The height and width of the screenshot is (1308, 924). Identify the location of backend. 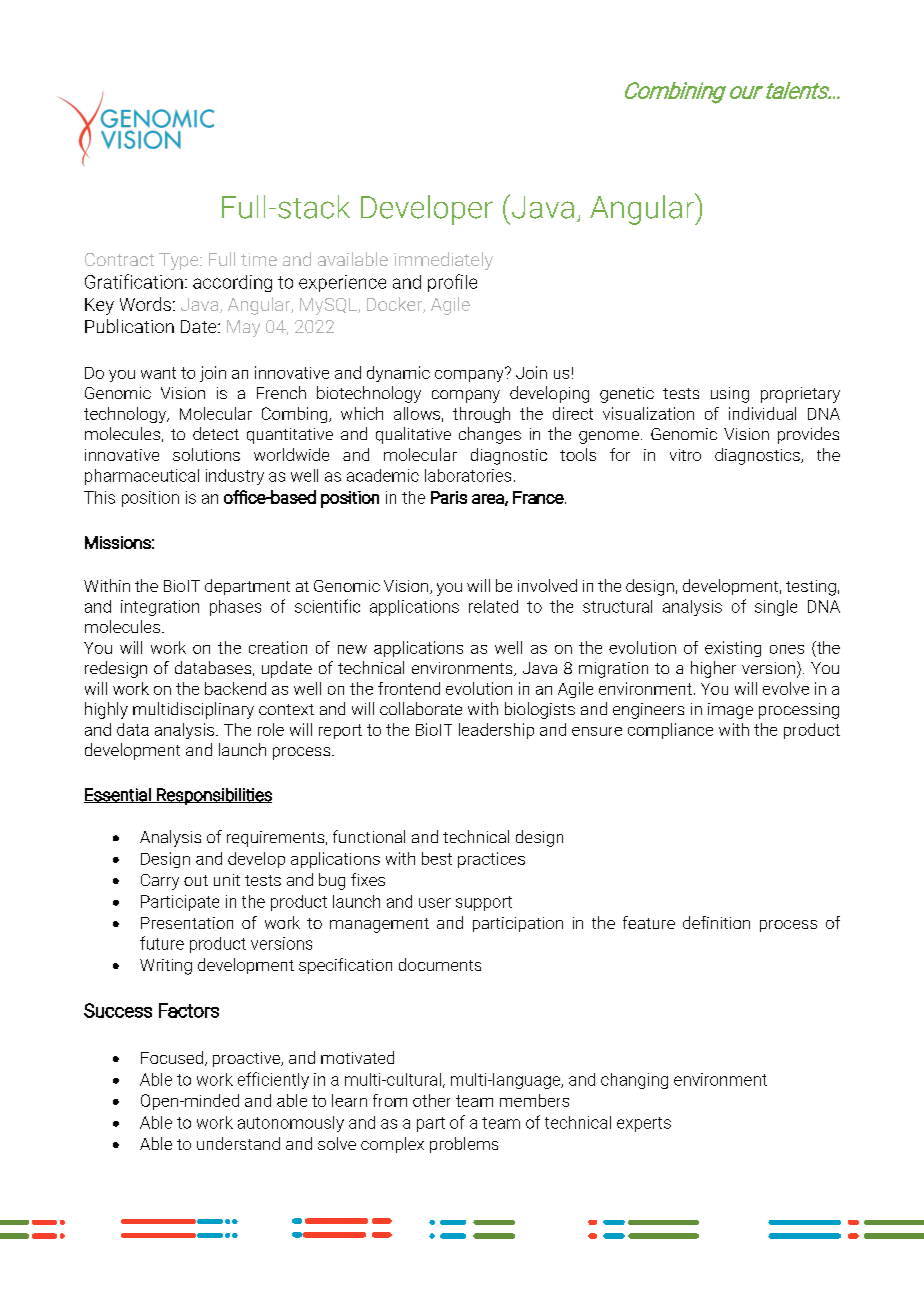
(235, 688).
